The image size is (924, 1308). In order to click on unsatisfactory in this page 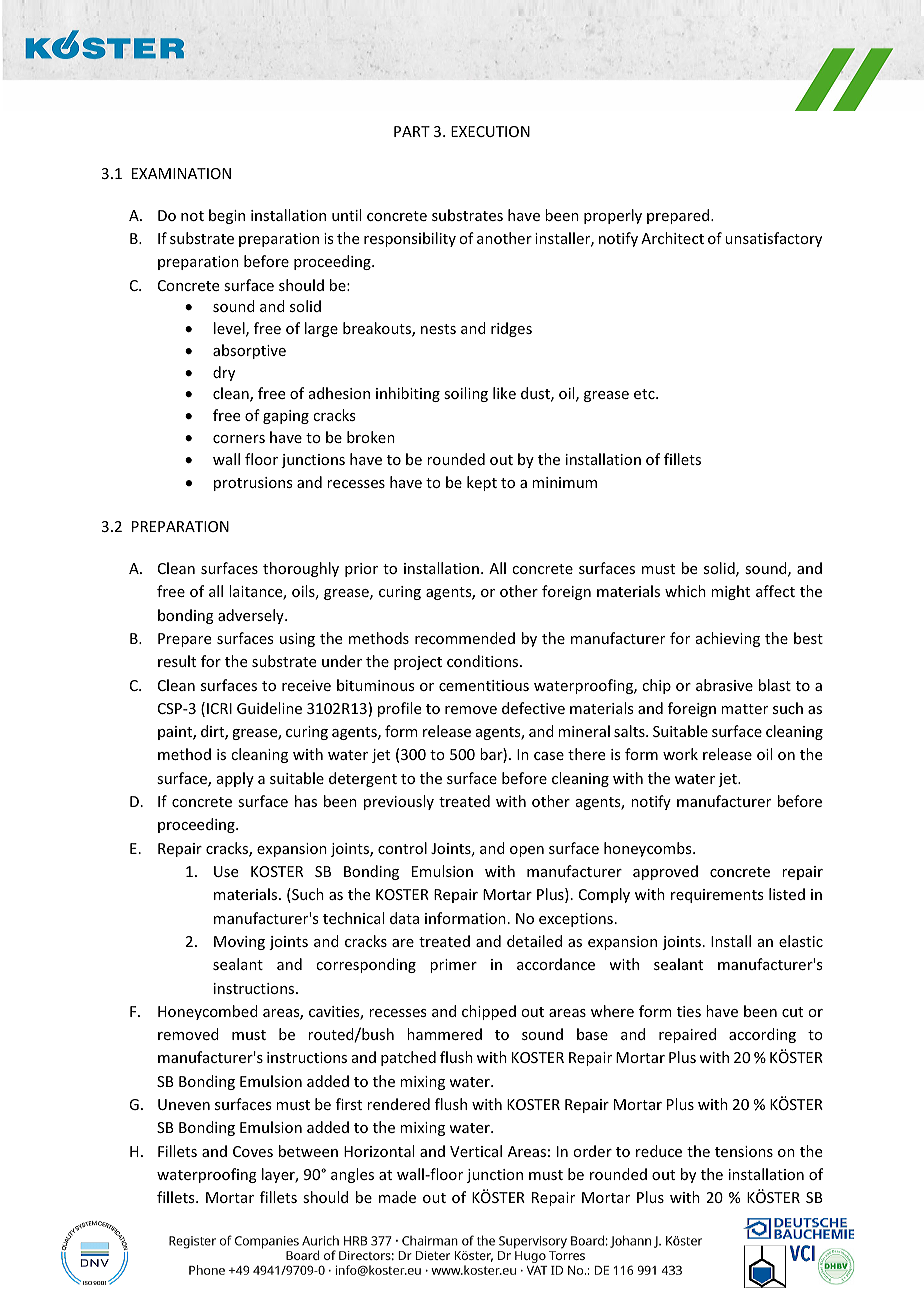, I will do `click(773, 239)`.
